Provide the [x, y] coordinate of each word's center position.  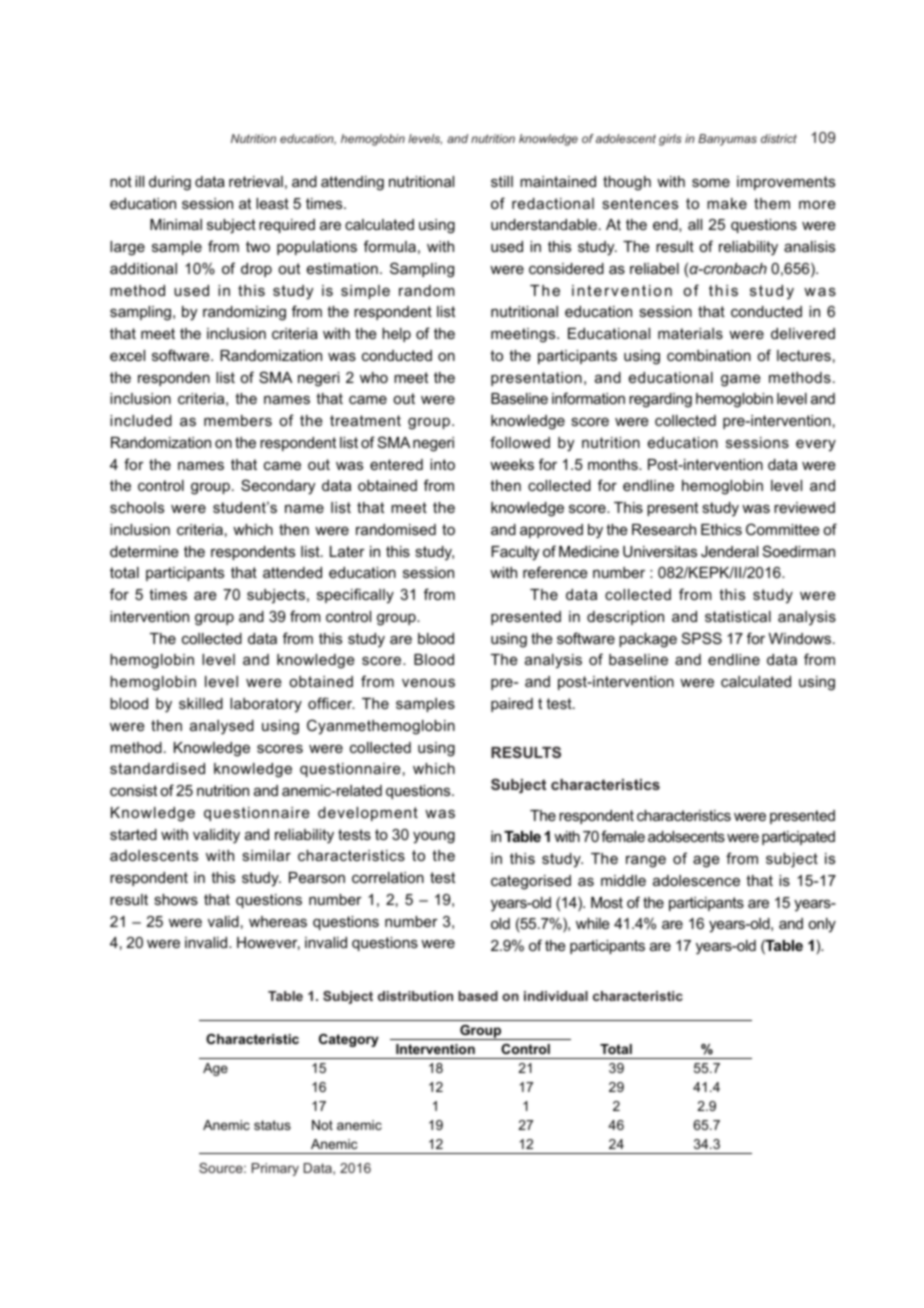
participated [798, 838]
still [502, 181]
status [272, 1125]
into [442, 464]
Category [349, 1040]
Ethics [721, 529]
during [170, 183]
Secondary [278, 487]
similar [266, 855]
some [711, 182]
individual [556, 996]
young [434, 837]
